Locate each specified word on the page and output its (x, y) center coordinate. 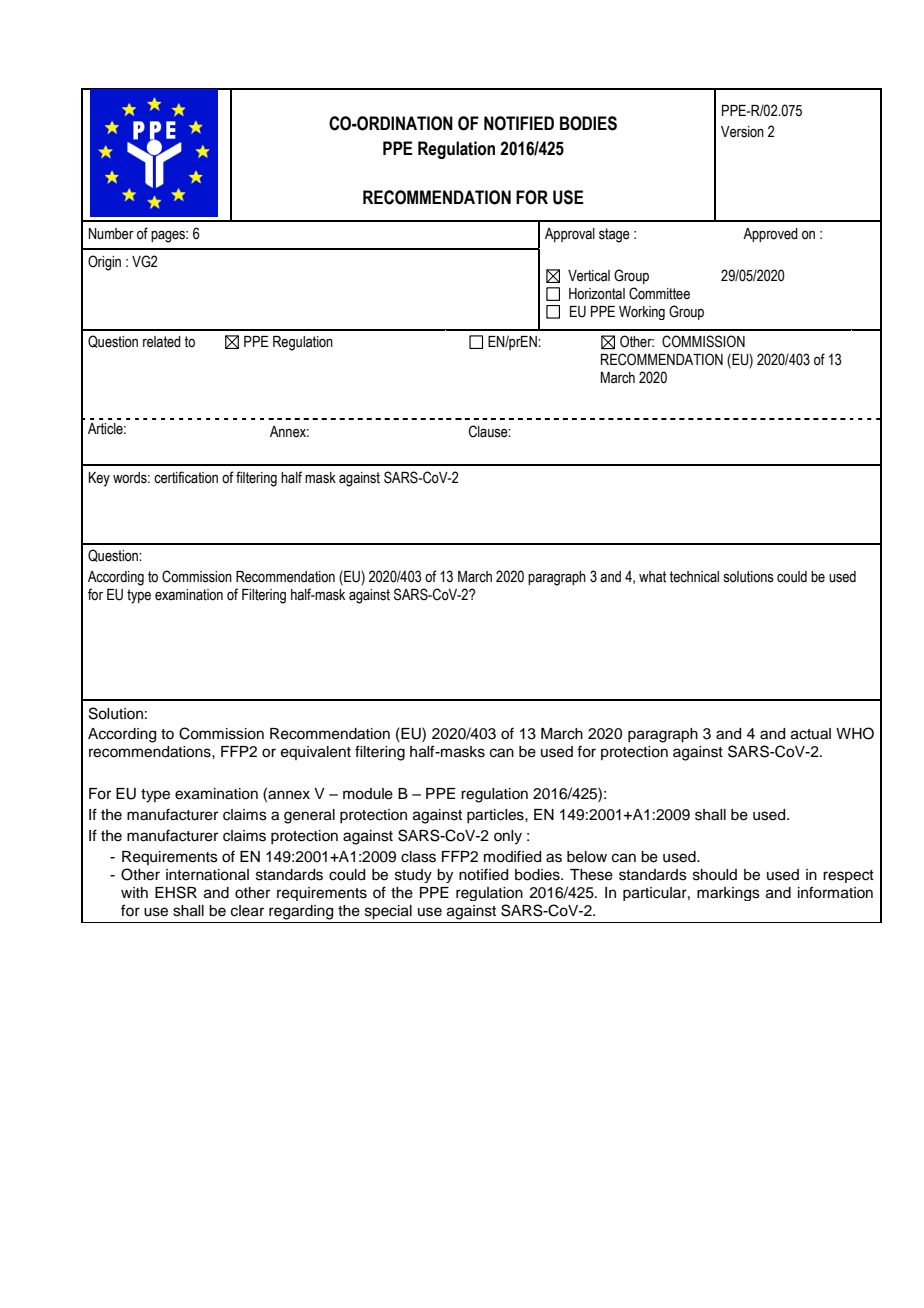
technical (694, 577)
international (207, 875)
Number (111, 234)
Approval (570, 235)
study (413, 876)
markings (728, 894)
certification (186, 477)
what (652, 577)
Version (742, 132)
